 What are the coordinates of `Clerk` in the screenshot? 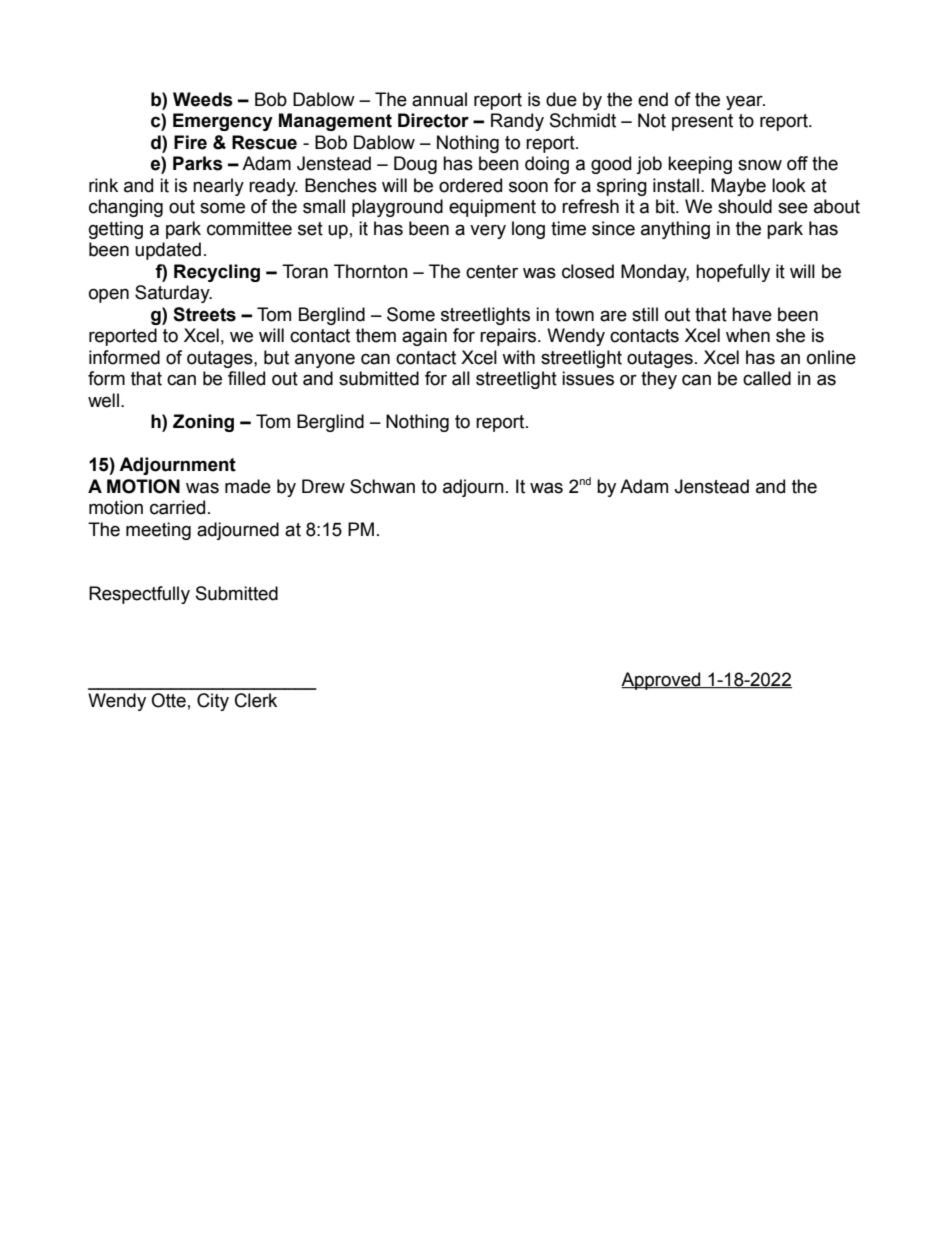 It's located at (256, 700).
